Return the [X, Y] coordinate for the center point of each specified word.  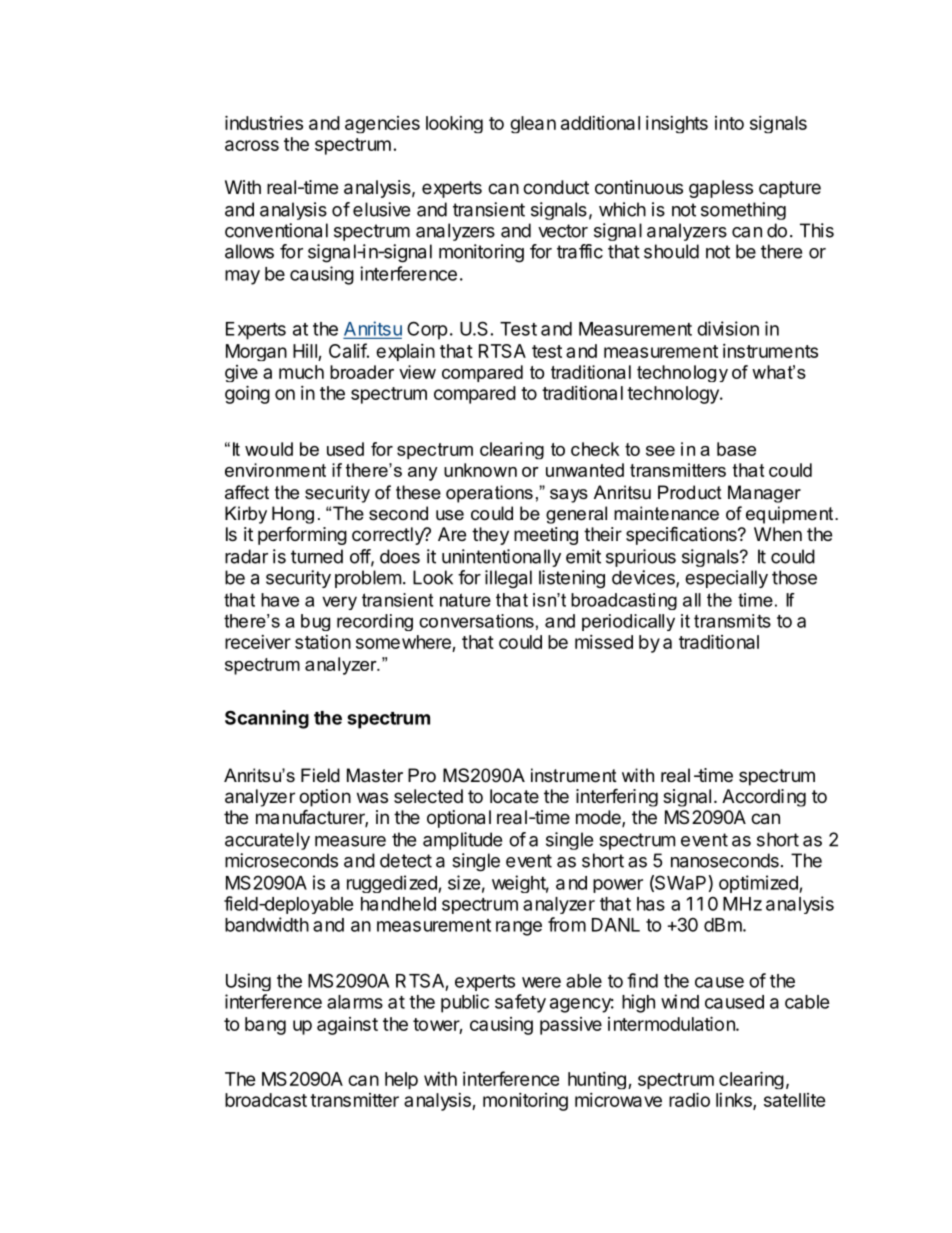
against [347, 1026]
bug [315, 622]
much [301, 372]
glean [533, 124]
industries [264, 122]
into [729, 123]
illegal [508, 579]
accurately [267, 841]
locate [514, 796]
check [595, 449]
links [735, 1101]
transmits [732, 621]
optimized [758, 884]
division [728, 328]
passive [571, 1026]
